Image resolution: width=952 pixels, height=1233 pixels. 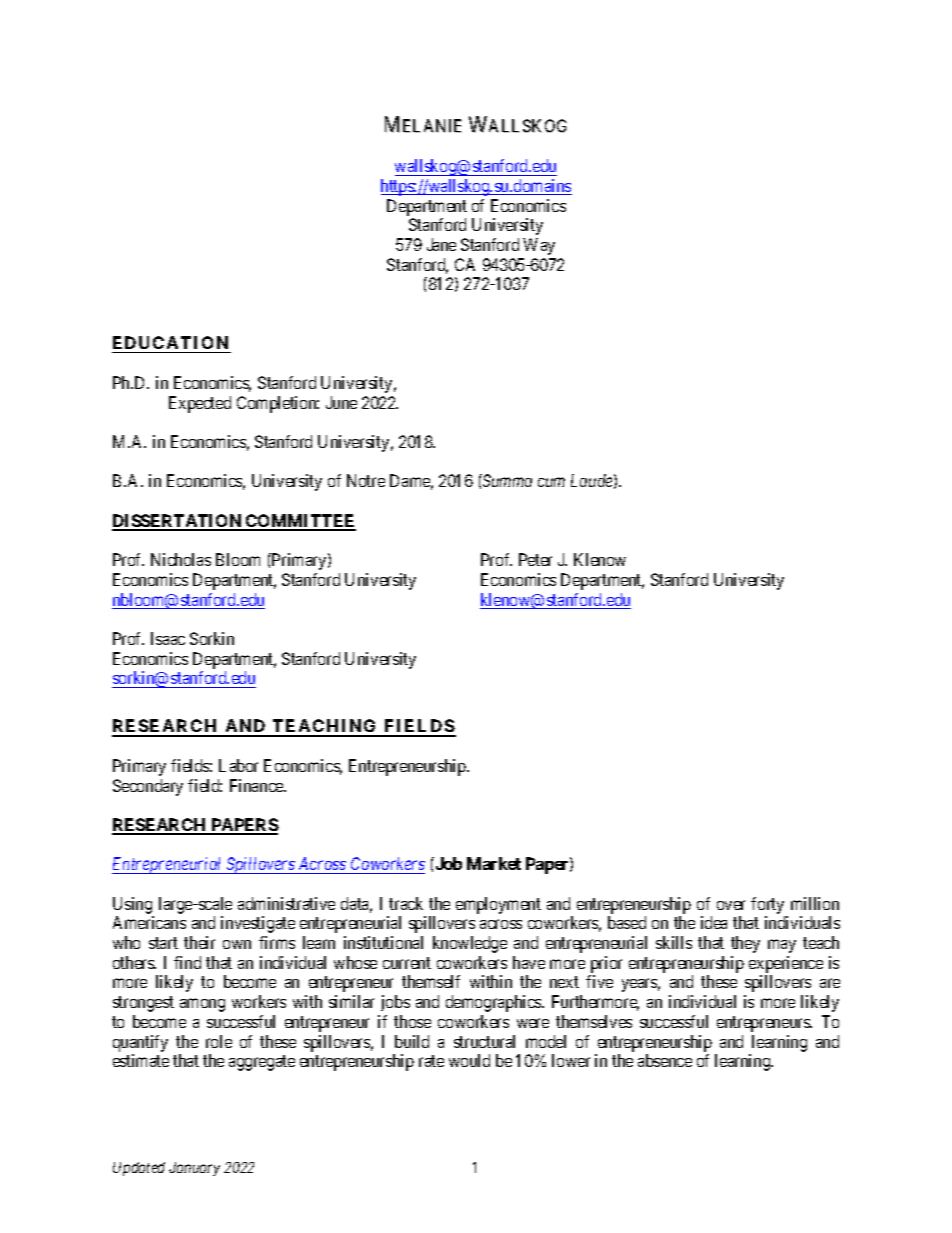 What do you see at coordinates (506, 480) in the screenshot?
I see `Summa` at bounding box center [506, 480].
